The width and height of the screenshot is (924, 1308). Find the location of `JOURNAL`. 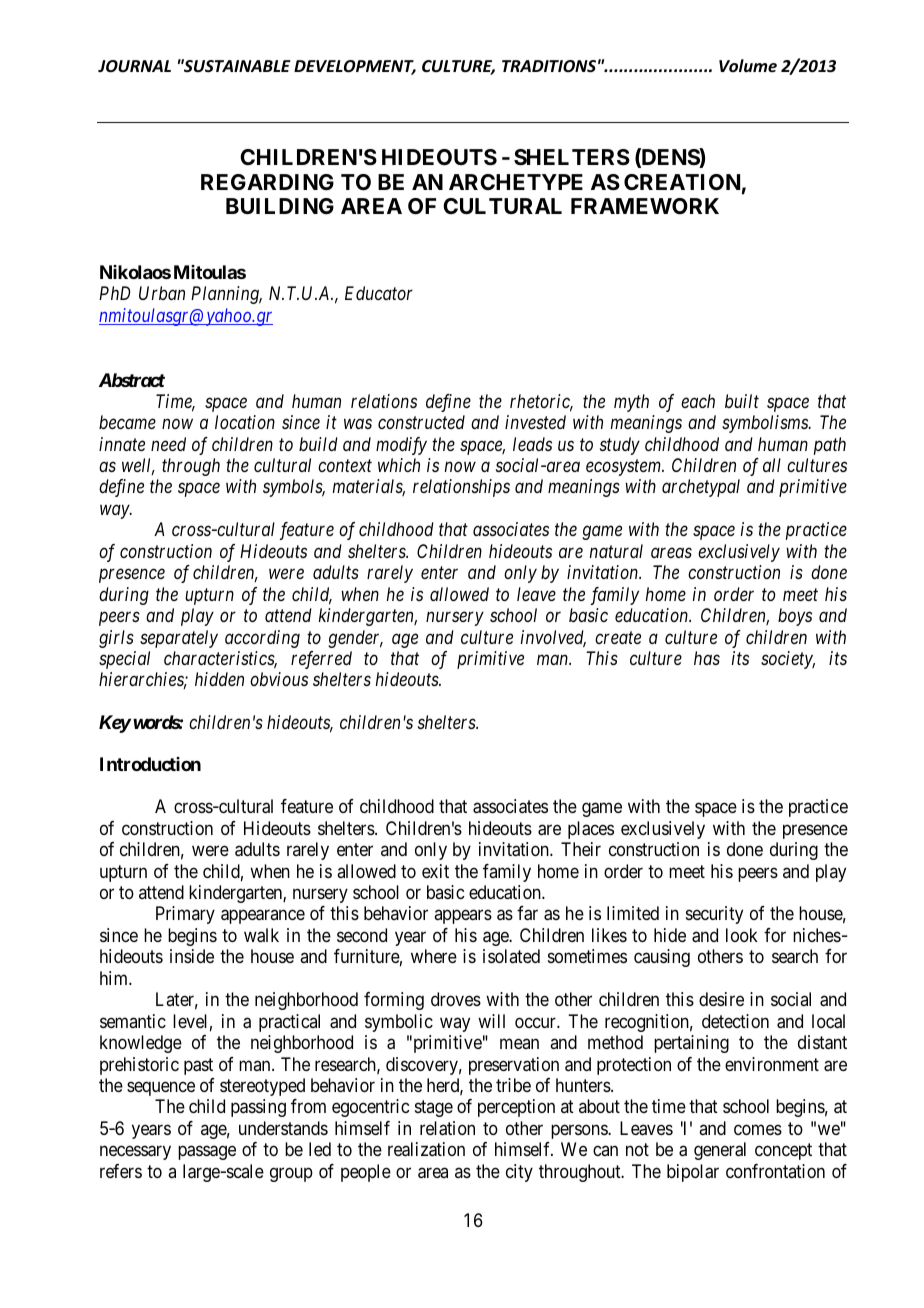

JOURNAL is located at coordinates (134, 66).
